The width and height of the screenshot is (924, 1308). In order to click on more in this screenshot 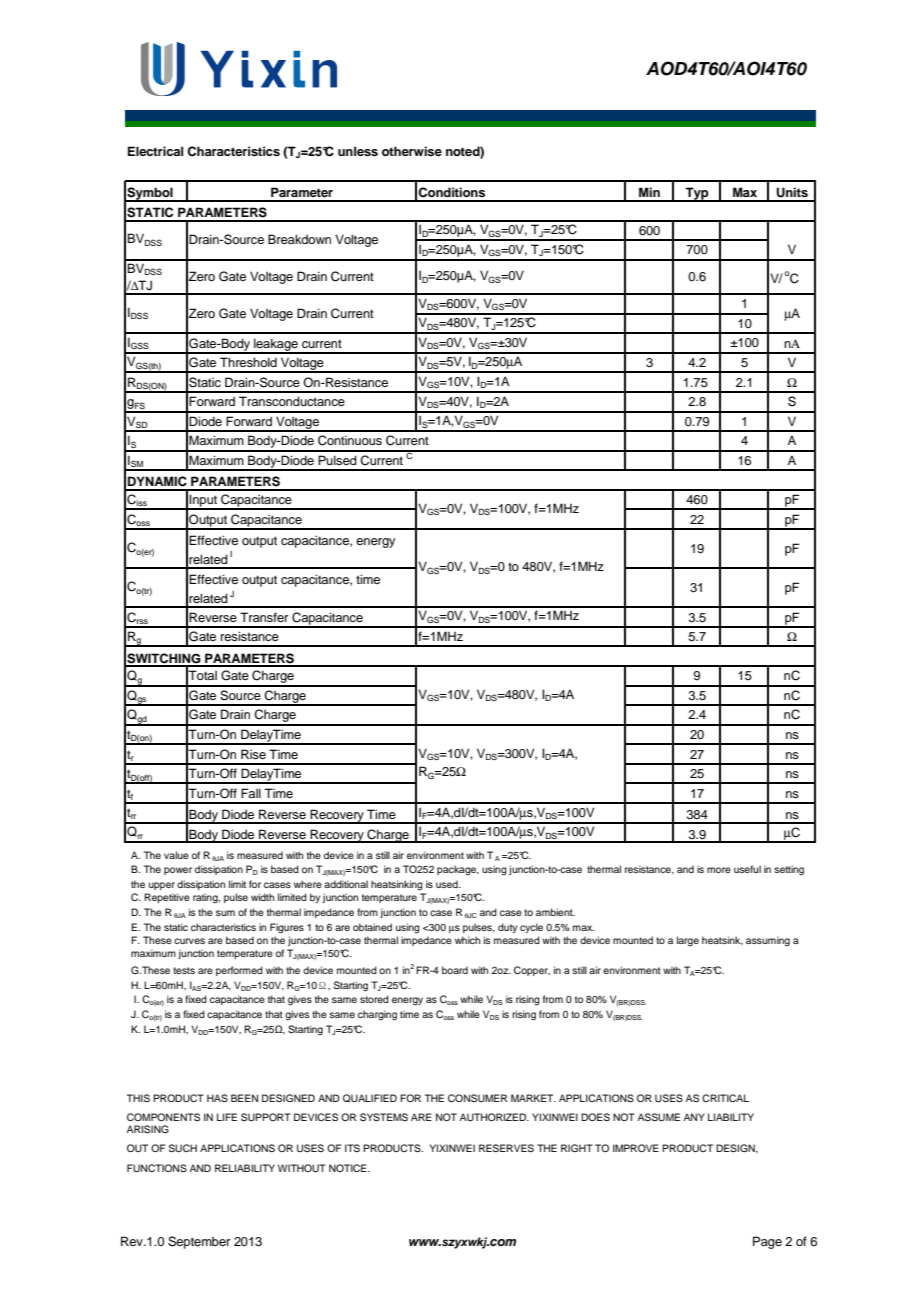, I will do `click(719, 870)`.
